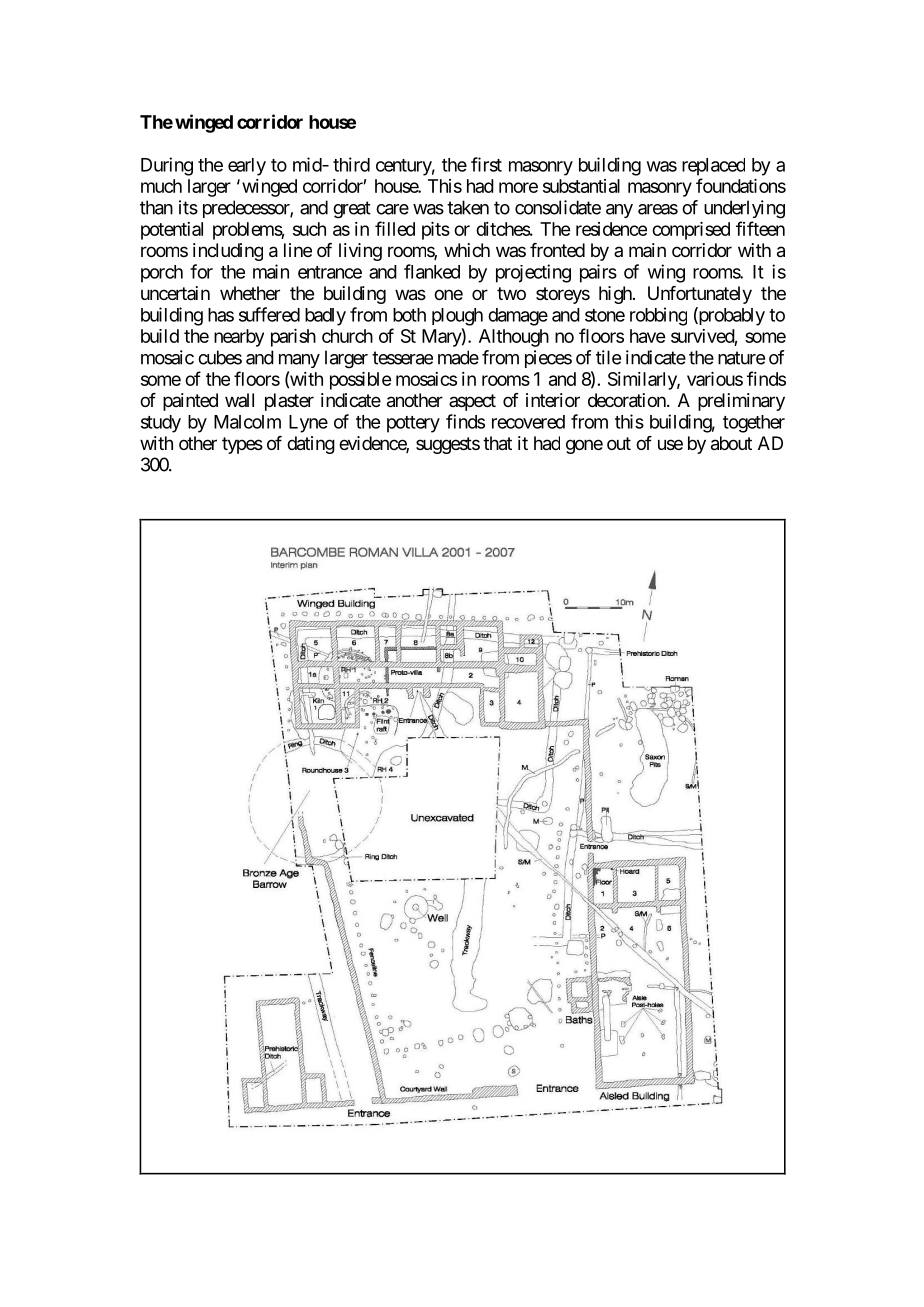 Image resolution: width=924 pixels, height=1307 pixels. Describe the element at coordinates (247, 422) in the image. I see `Malcolm` at that location.
